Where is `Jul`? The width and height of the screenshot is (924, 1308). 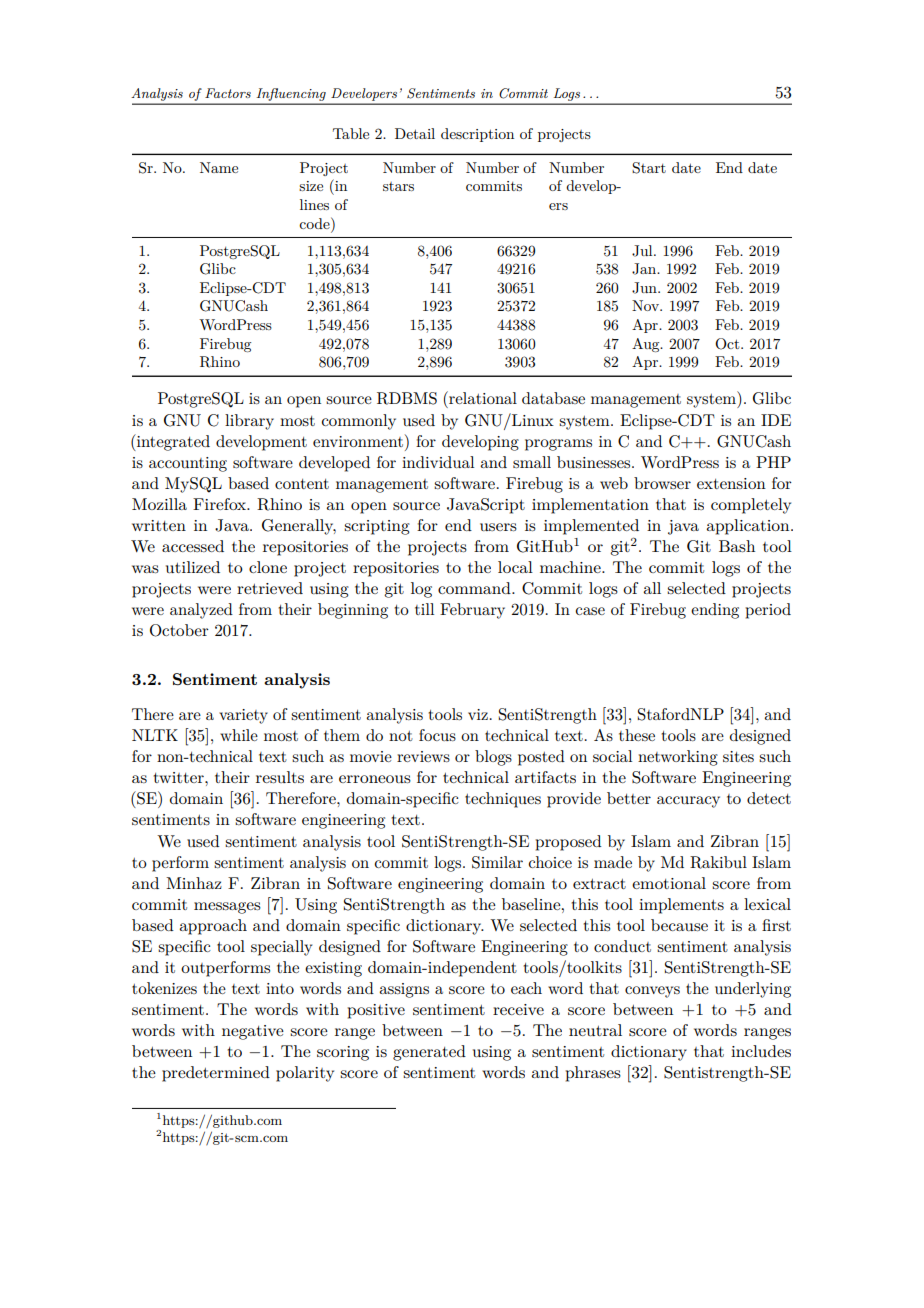 Jul is located at coordinates (643, 251).
